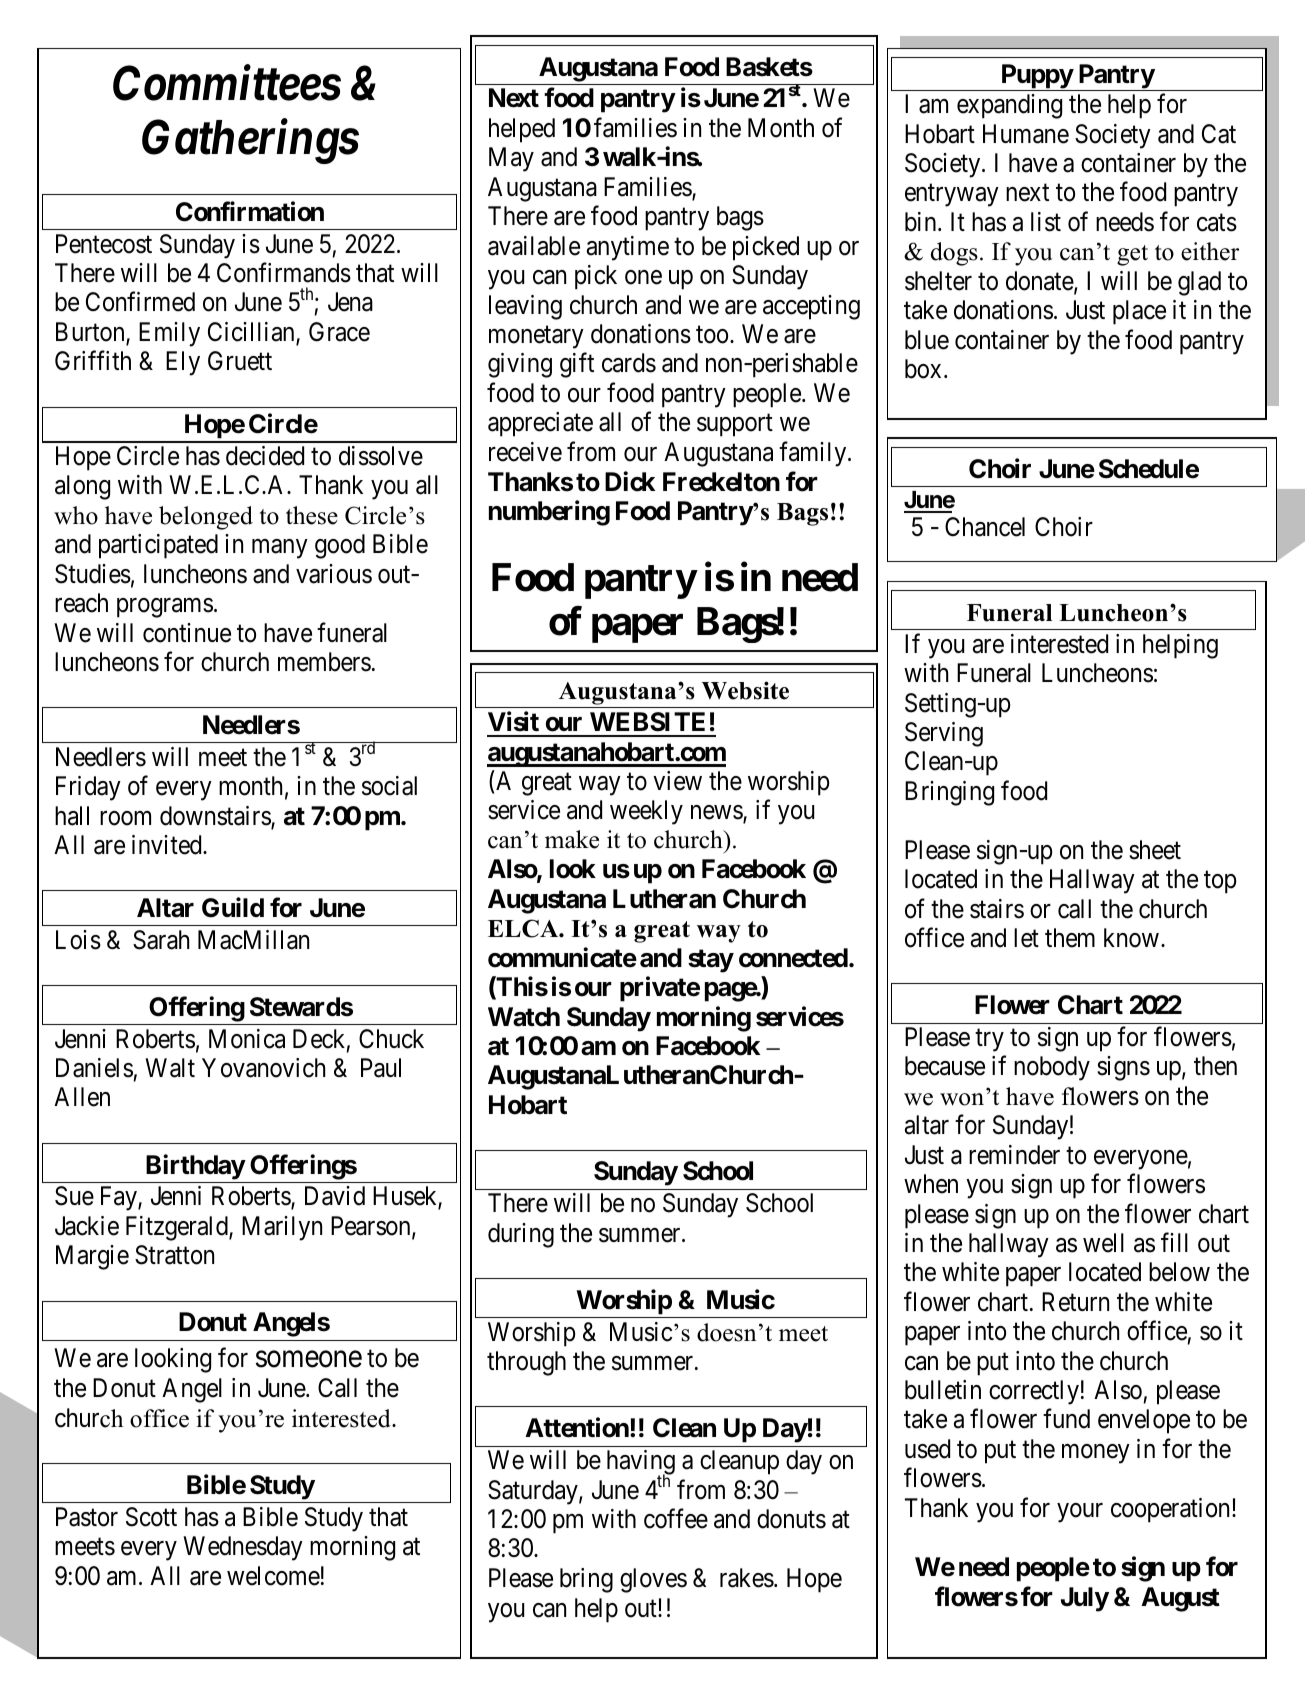 The height and width of the screenshot is (1689, 1305). What do you see at coordinates (521, 1235) in the screenshot?
I see `during` at bounding box center [521, 1235].
